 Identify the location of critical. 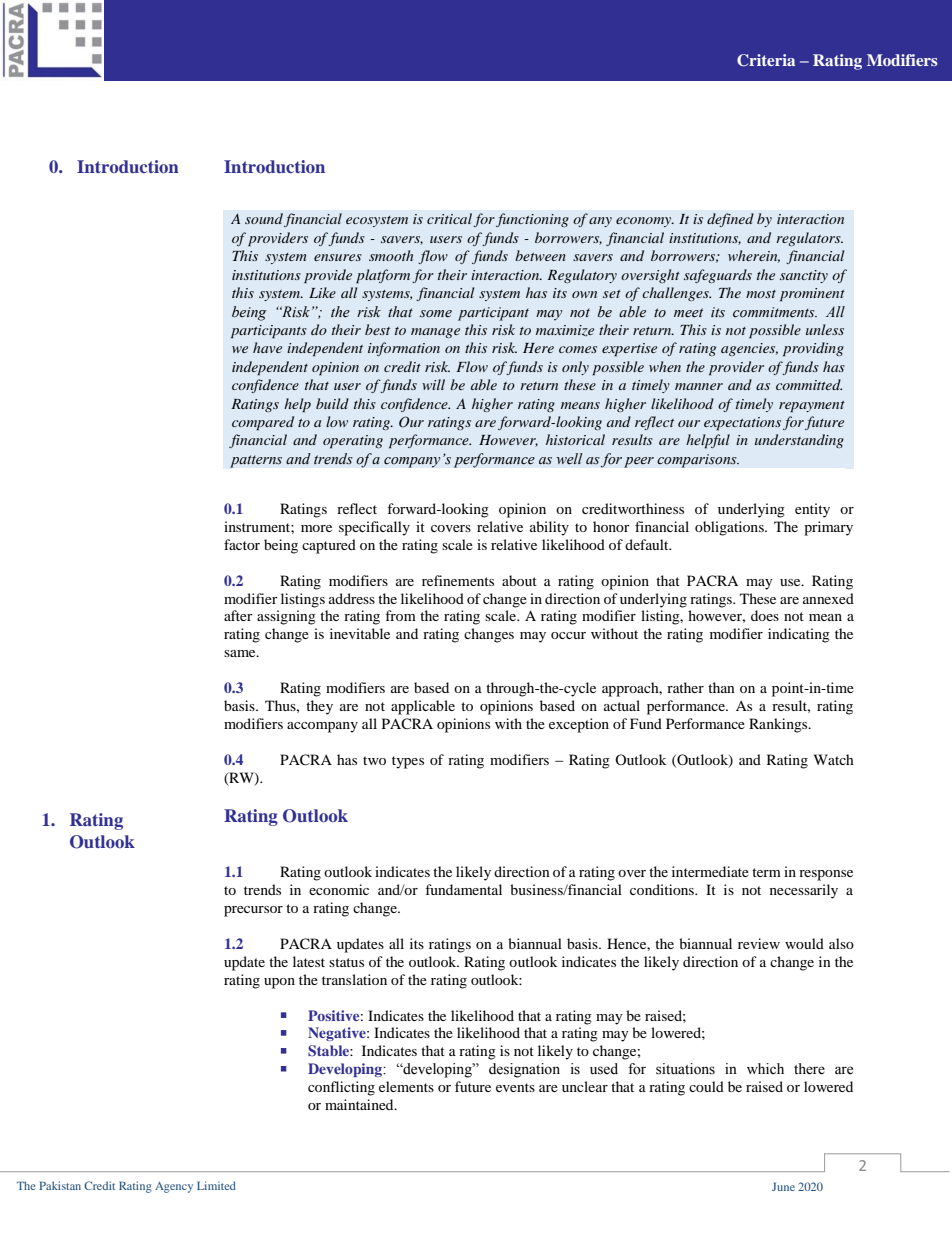
(449, 218).
